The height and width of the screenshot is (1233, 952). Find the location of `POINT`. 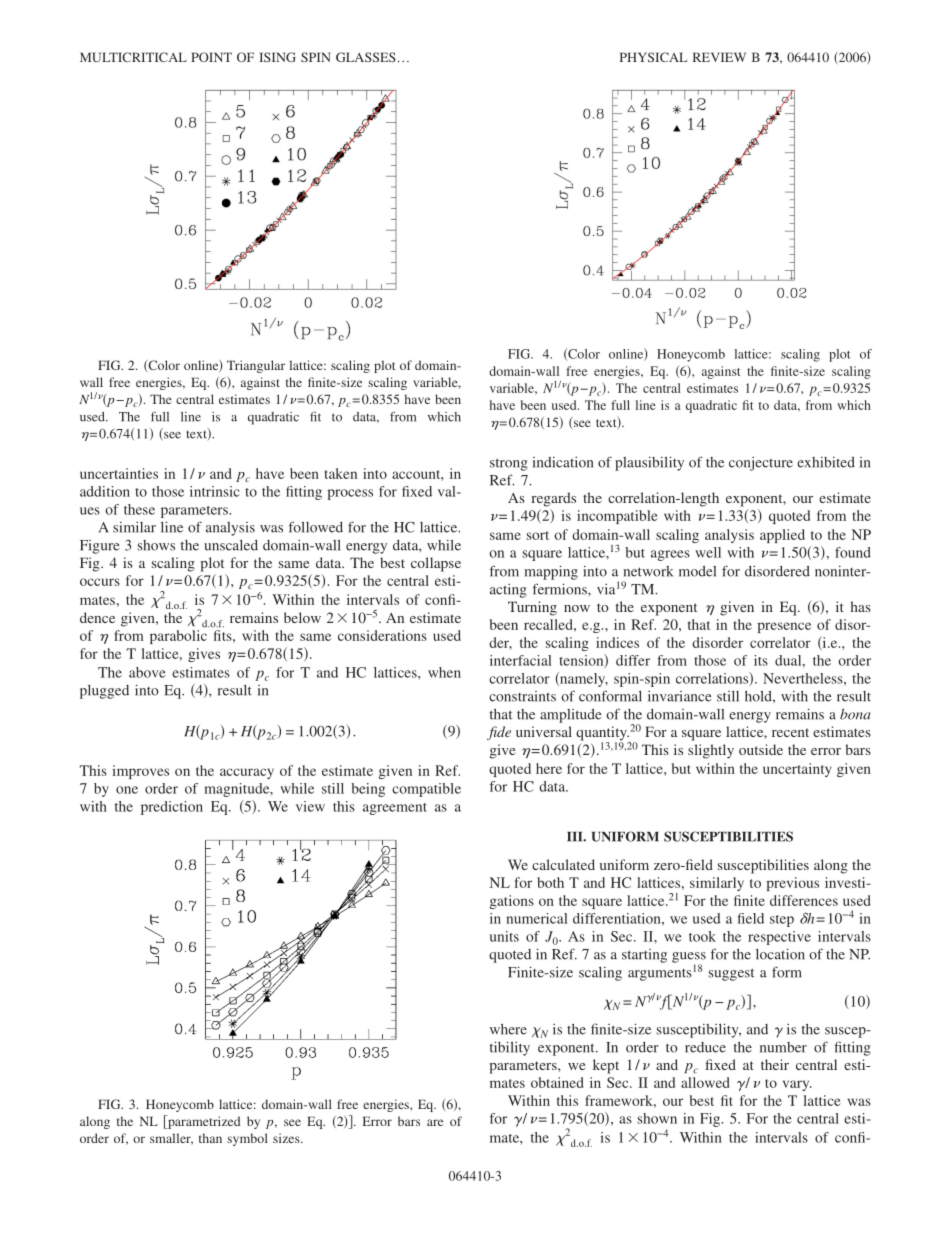

POINT is located at coordinates (211, 57).
